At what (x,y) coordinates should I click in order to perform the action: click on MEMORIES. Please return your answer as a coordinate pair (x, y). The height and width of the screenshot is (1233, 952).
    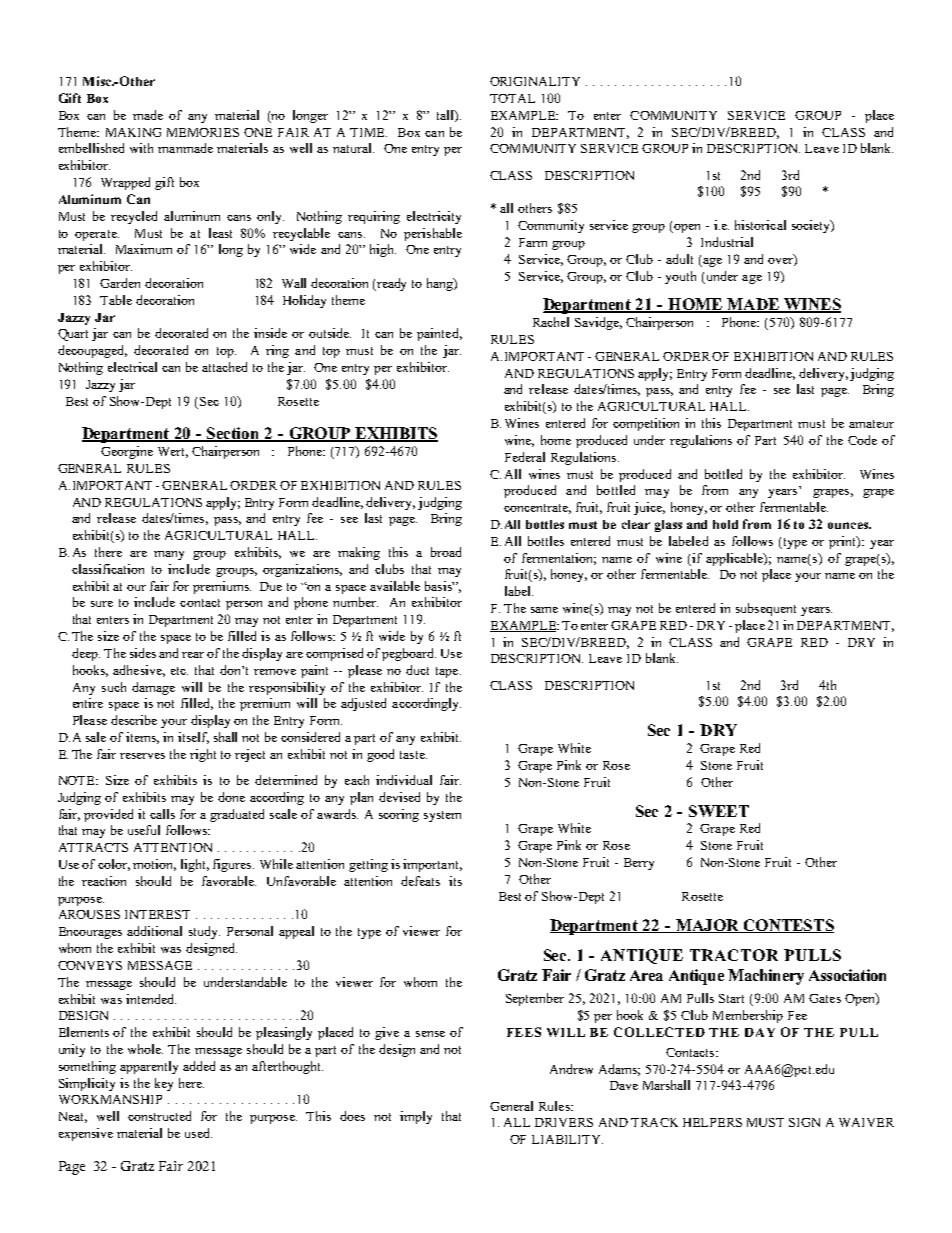
    Looking at the image, I should click on (203, 132).
